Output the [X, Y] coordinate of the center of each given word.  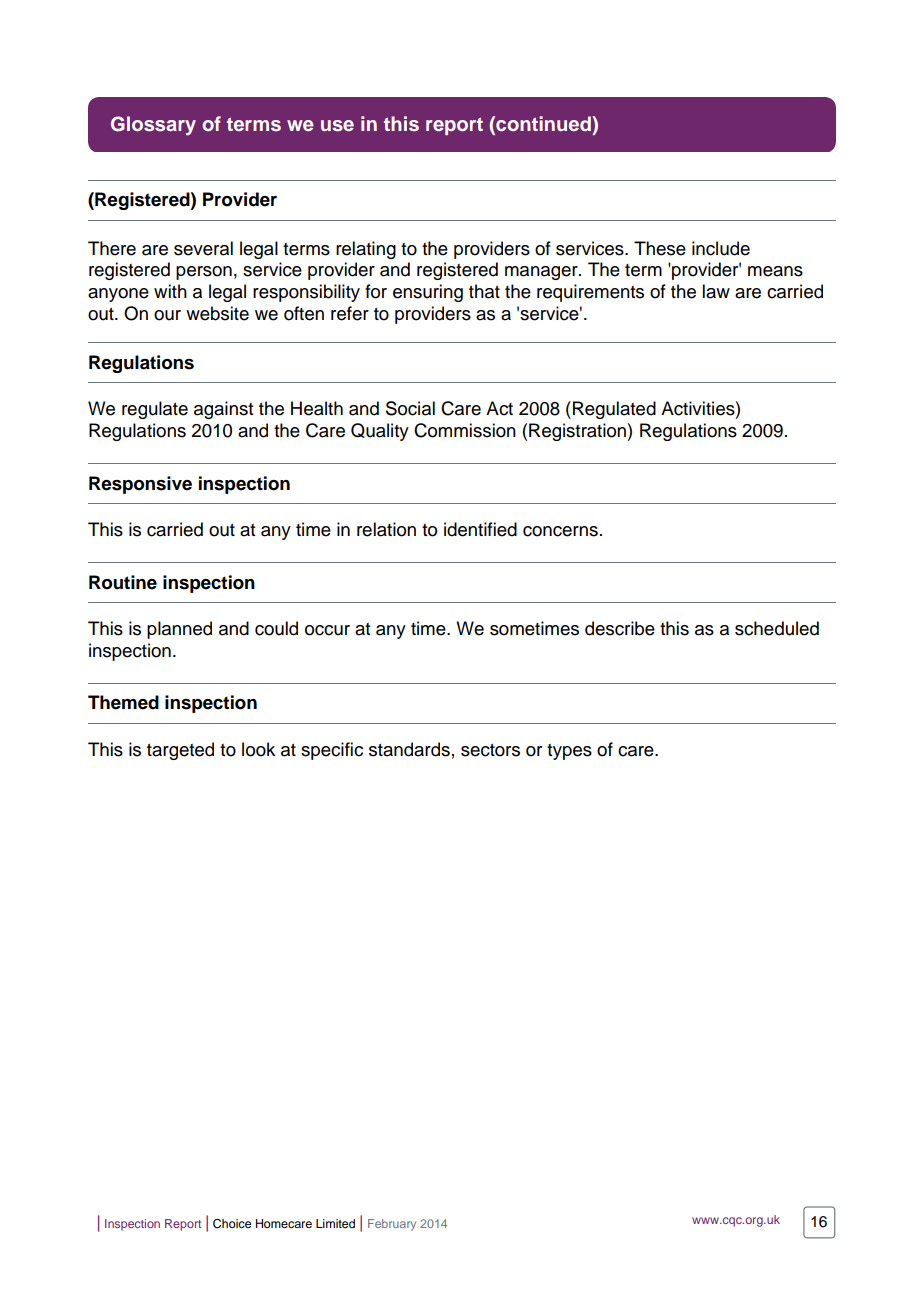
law [716, 291]
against [223, 410]
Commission [465, 430]
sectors [490, 750]
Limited [335, 1223]
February [392, 1225]
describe [620, 628]
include [721, 248]
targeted [180, 751]
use [337, 126]
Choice [232, 1224]
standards [409, 749]
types [569, 752]
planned [179, 630]
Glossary [153, 126]
